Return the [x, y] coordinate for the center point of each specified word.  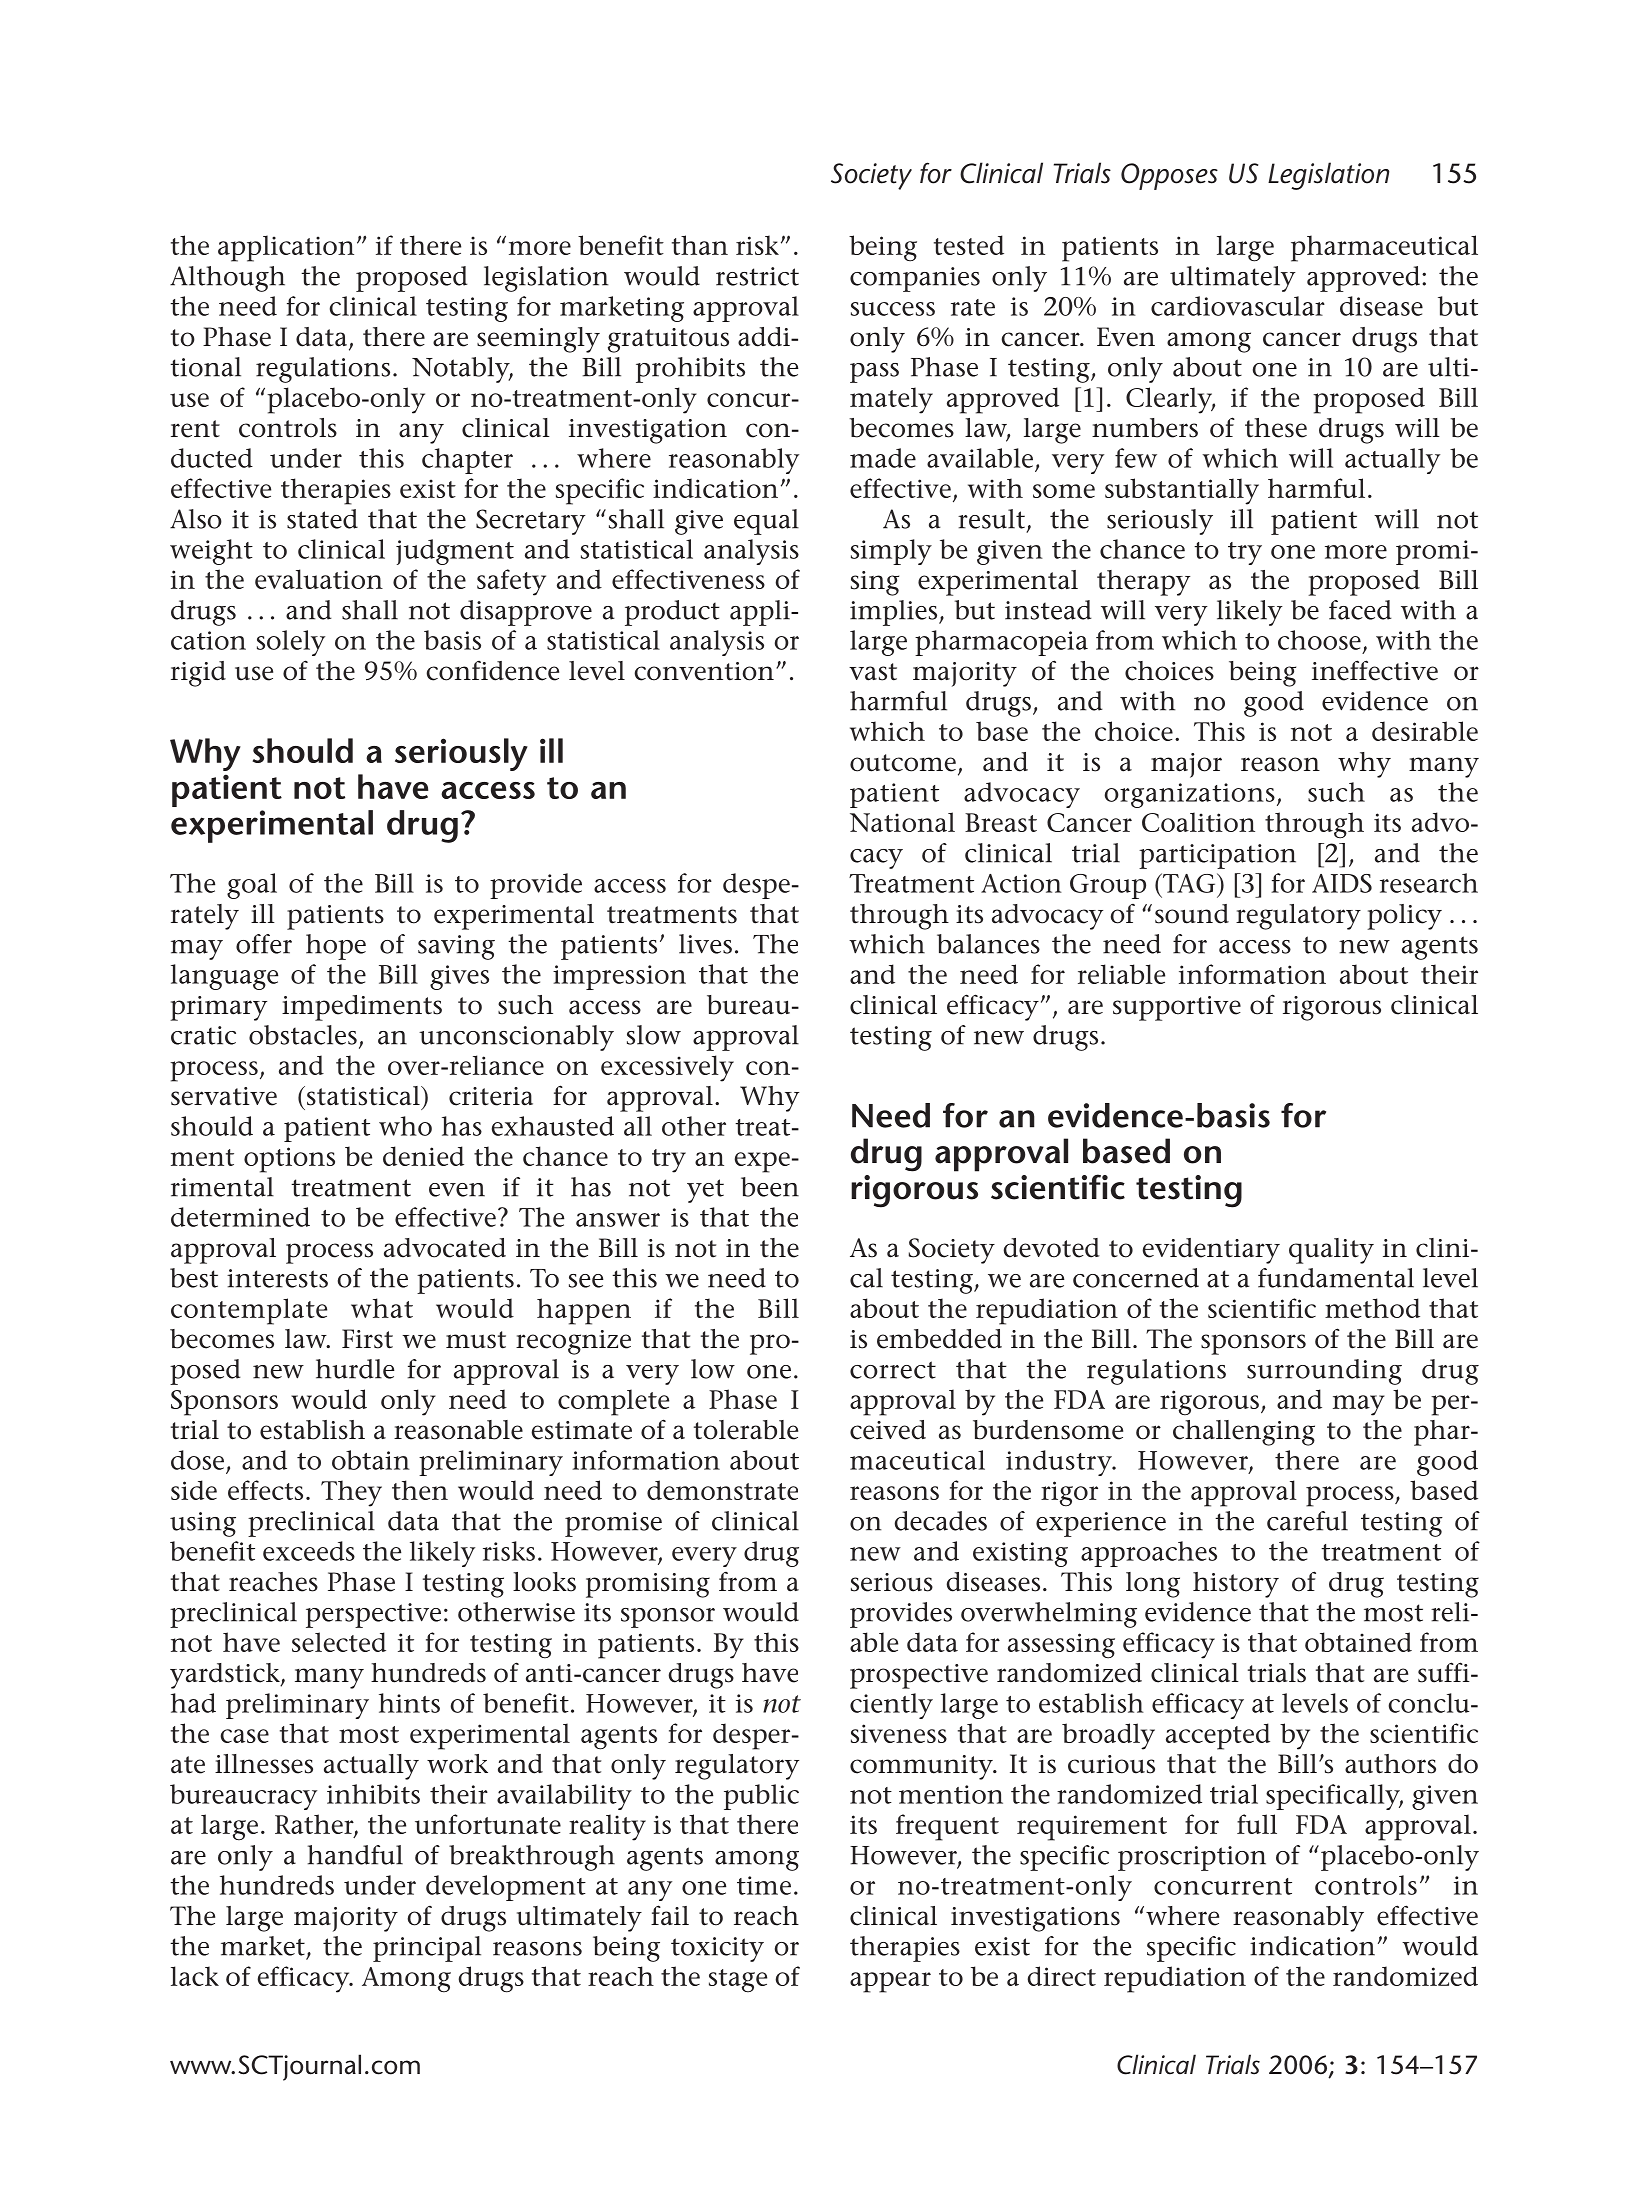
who [405, 1126]
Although [227, 279]
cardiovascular [1238, 306]
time [764, 1885]
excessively [667, 1068]
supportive [1177, 1008]
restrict [757, 276]
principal [427, 1949]
